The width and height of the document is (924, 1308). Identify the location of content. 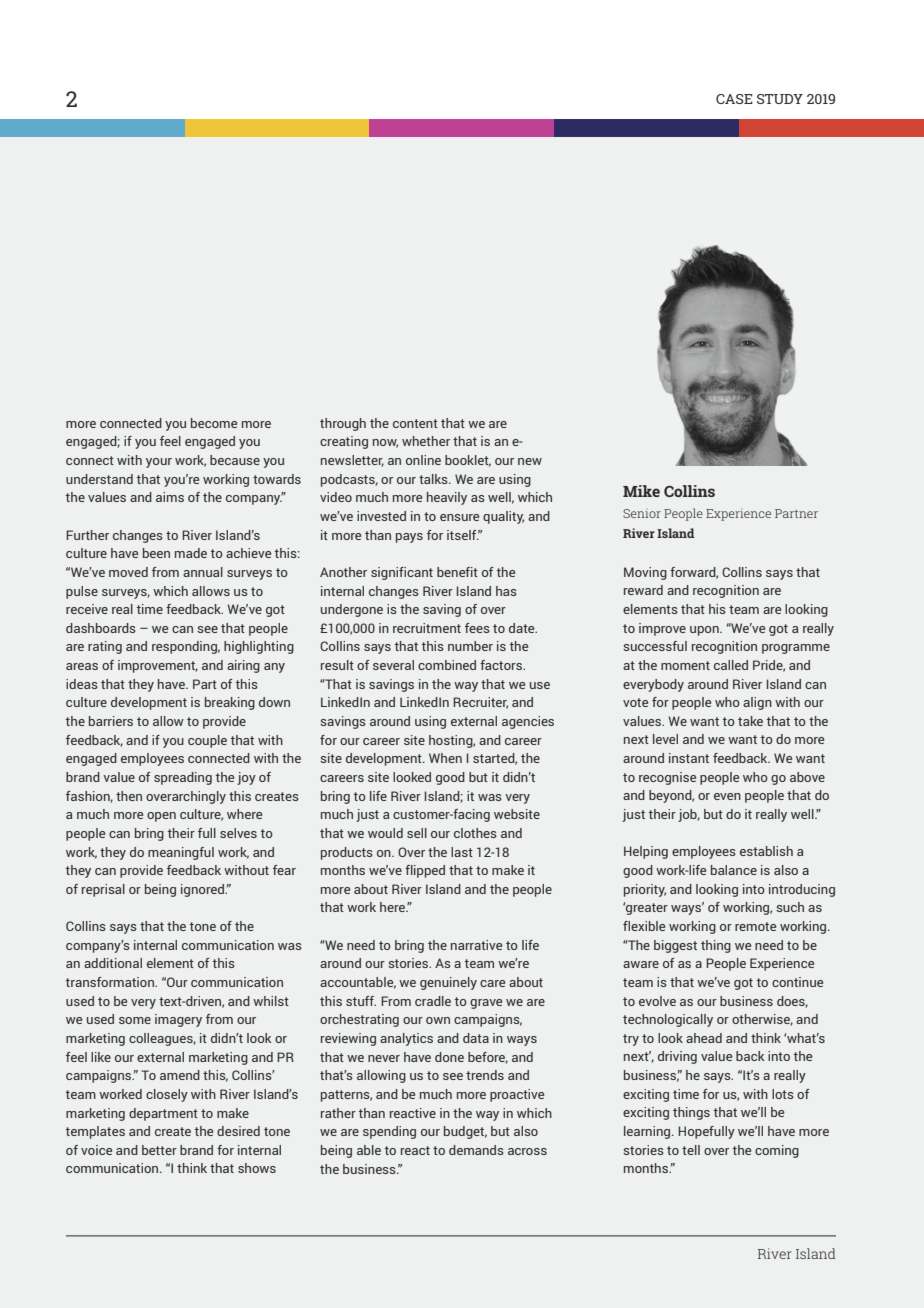
(415, 423).
